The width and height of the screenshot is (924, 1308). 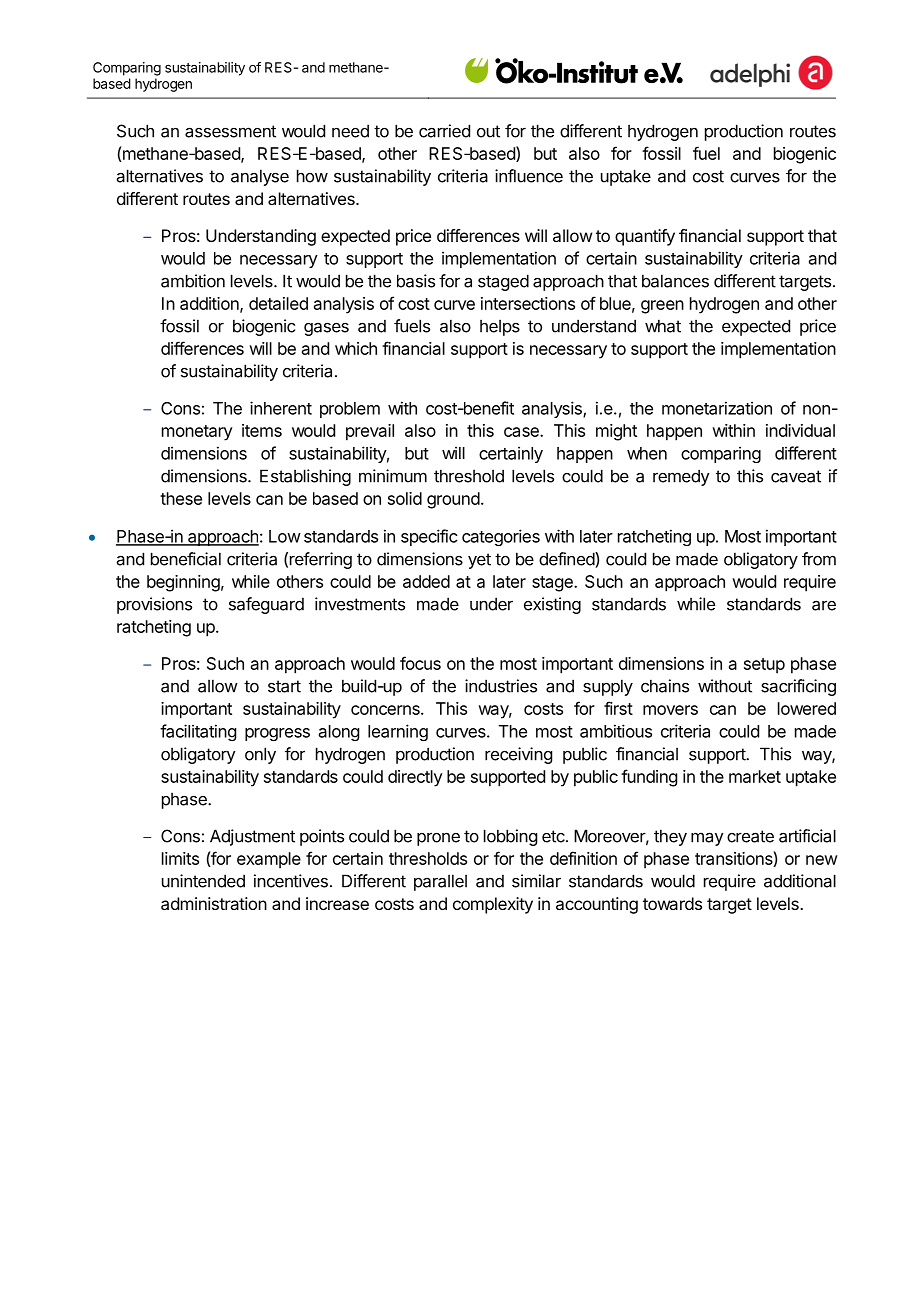 What do you see at coordinates (230, 131) in the screenshot?
I see `assessment` at bounding box center [230, 131].
